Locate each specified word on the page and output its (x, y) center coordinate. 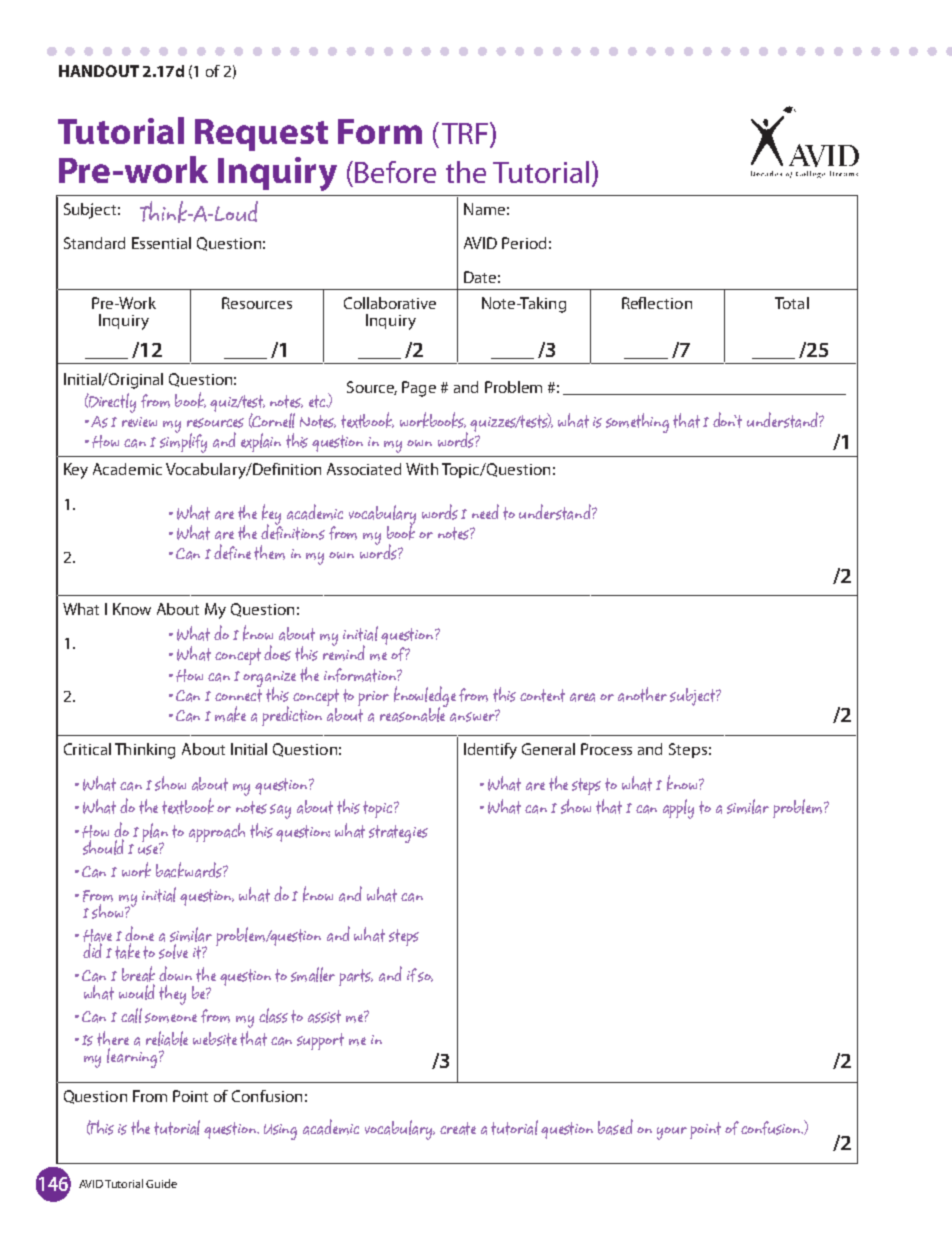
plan (155, 834)
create (458, 1128)
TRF (465, 133)
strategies (398, 834)
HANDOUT (99, 71)
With (422, 469)
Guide (161, 1183)
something (637, 423)
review (139, 422)
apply (678, 809)
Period (524, 243)
